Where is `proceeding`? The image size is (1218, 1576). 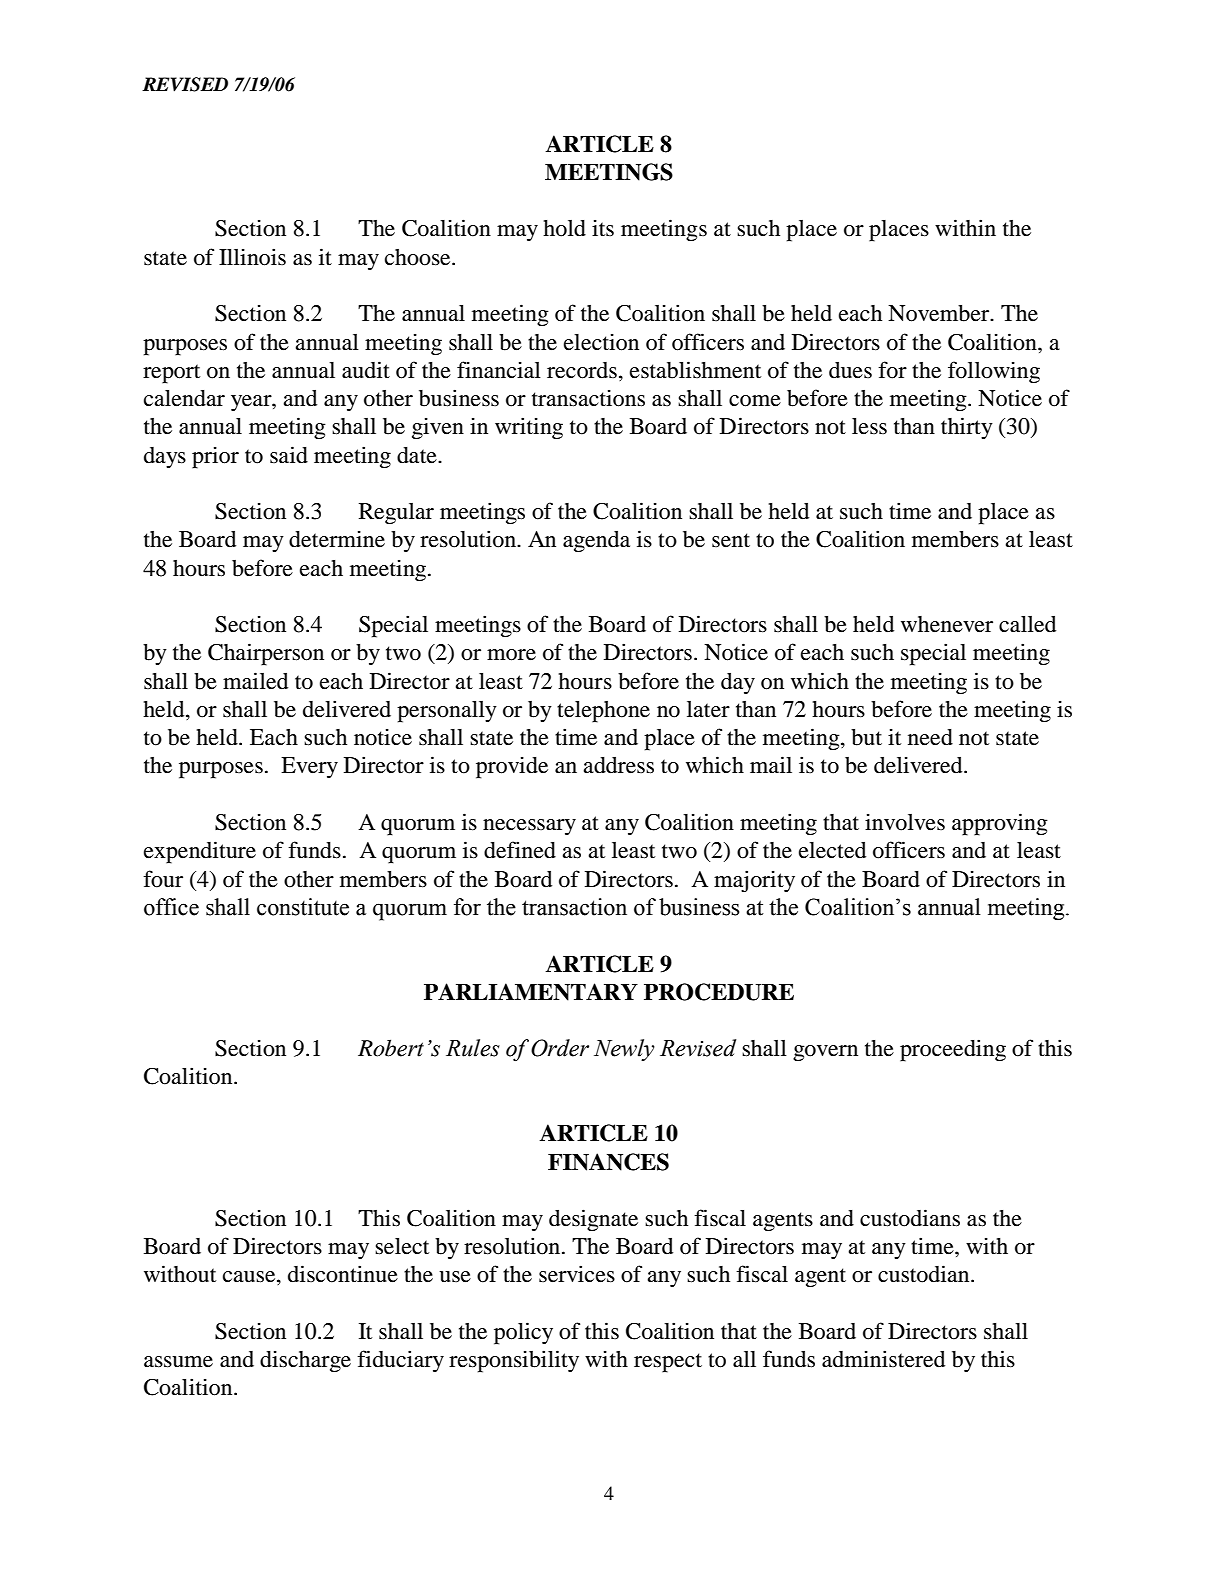
proceeding is located at coordinates (953, 1050).
